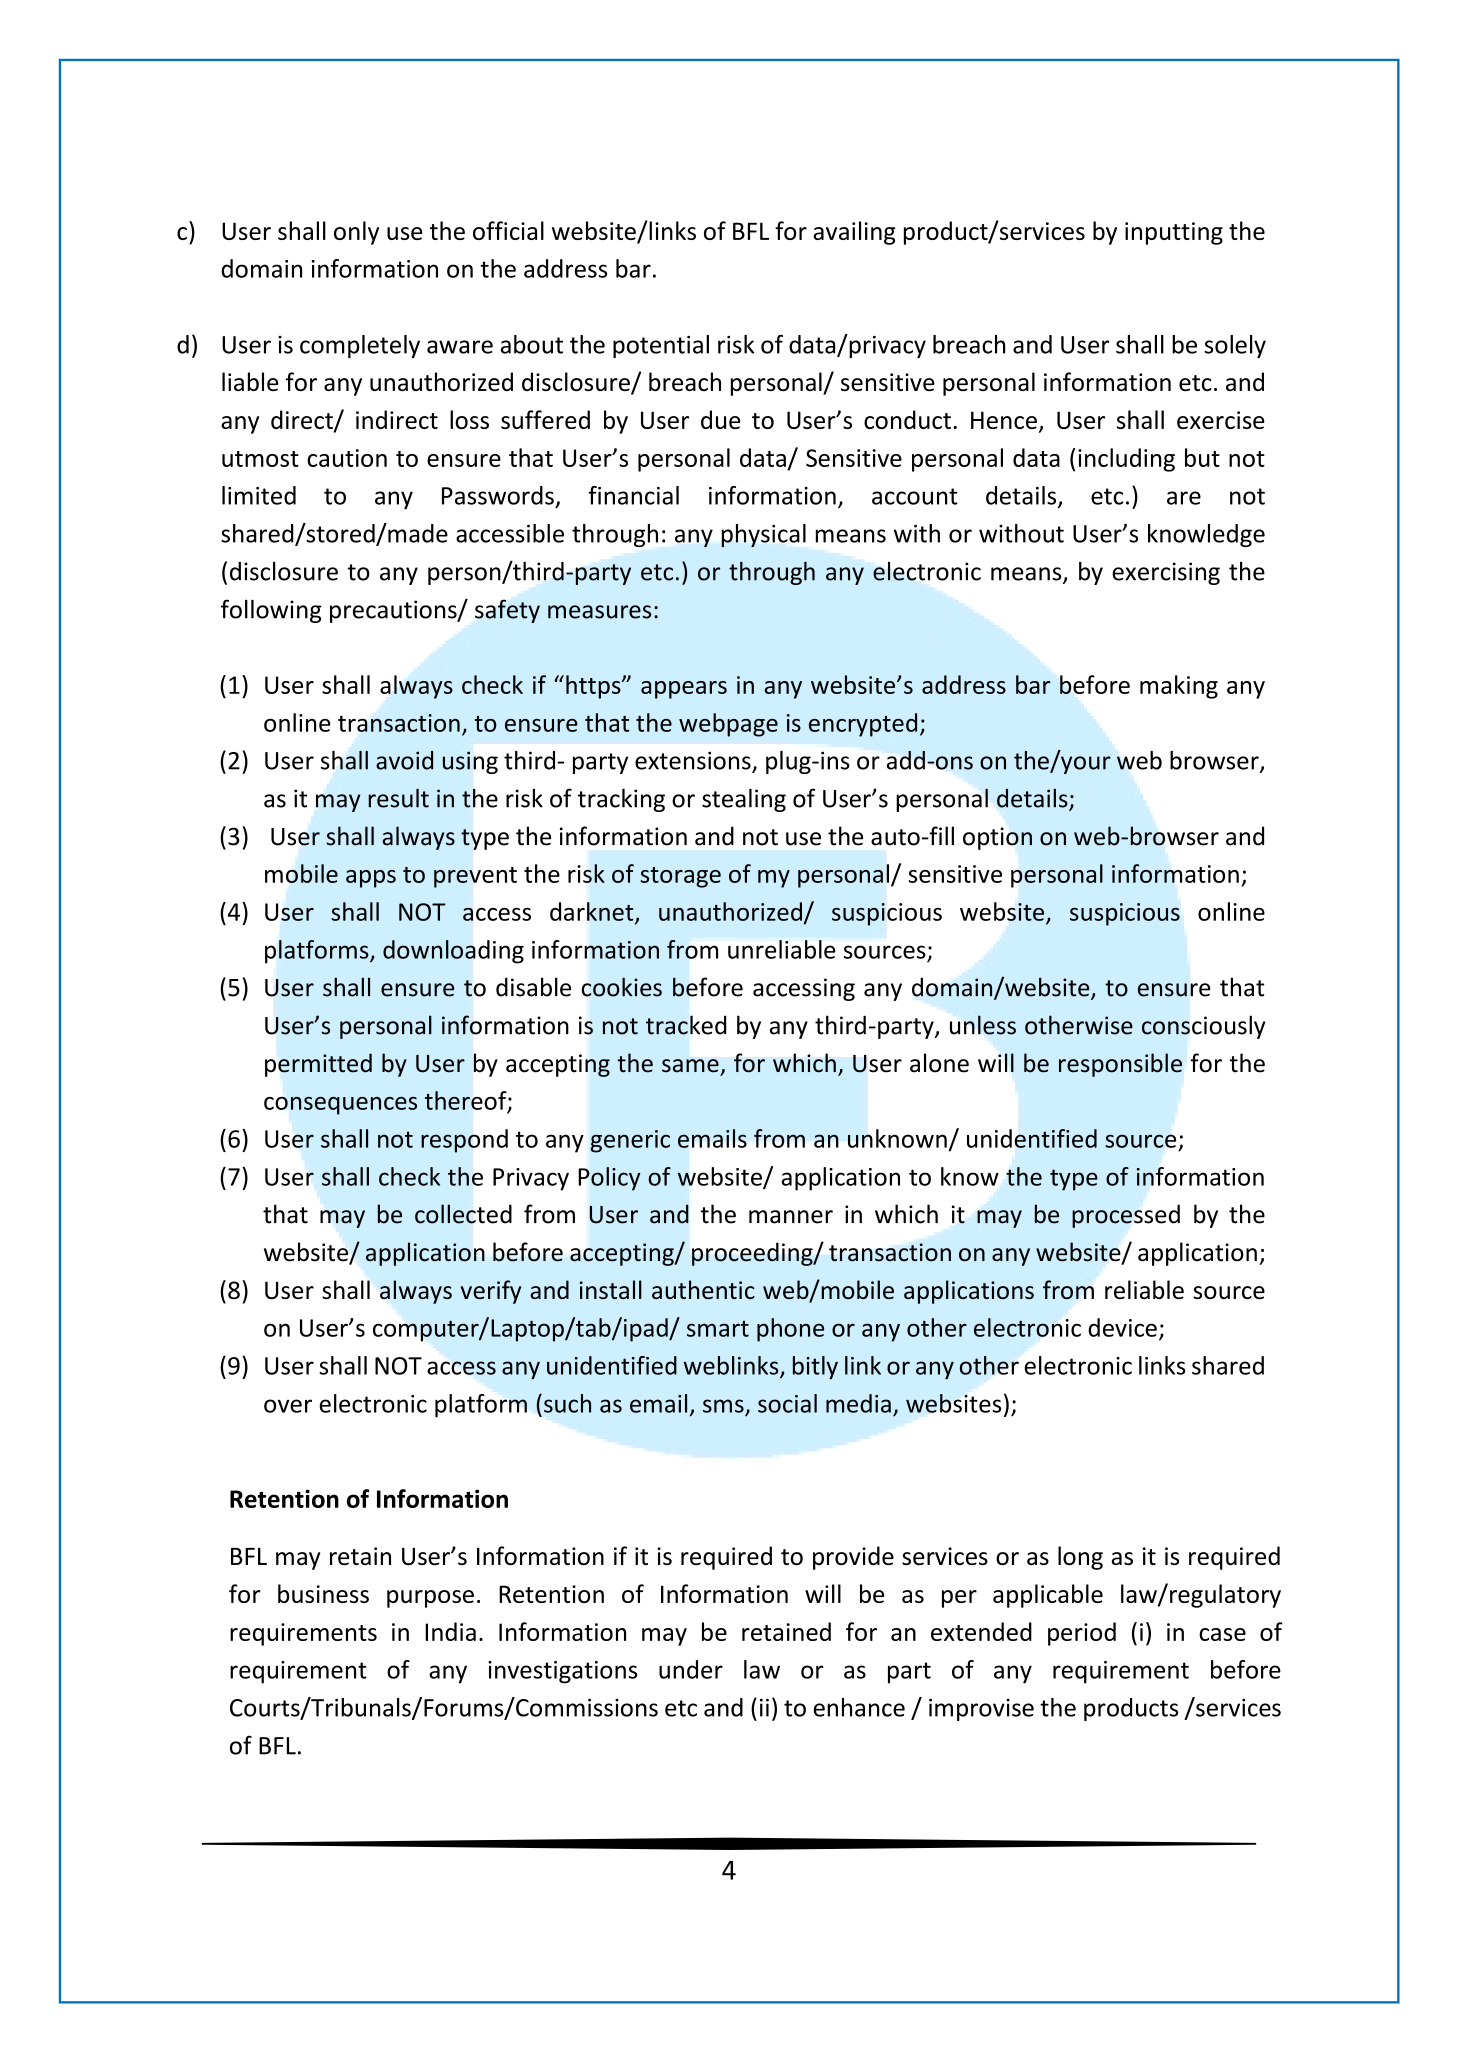 This document has width=1458, height=2062. I want to click on tracked, so click(686, 1025).
